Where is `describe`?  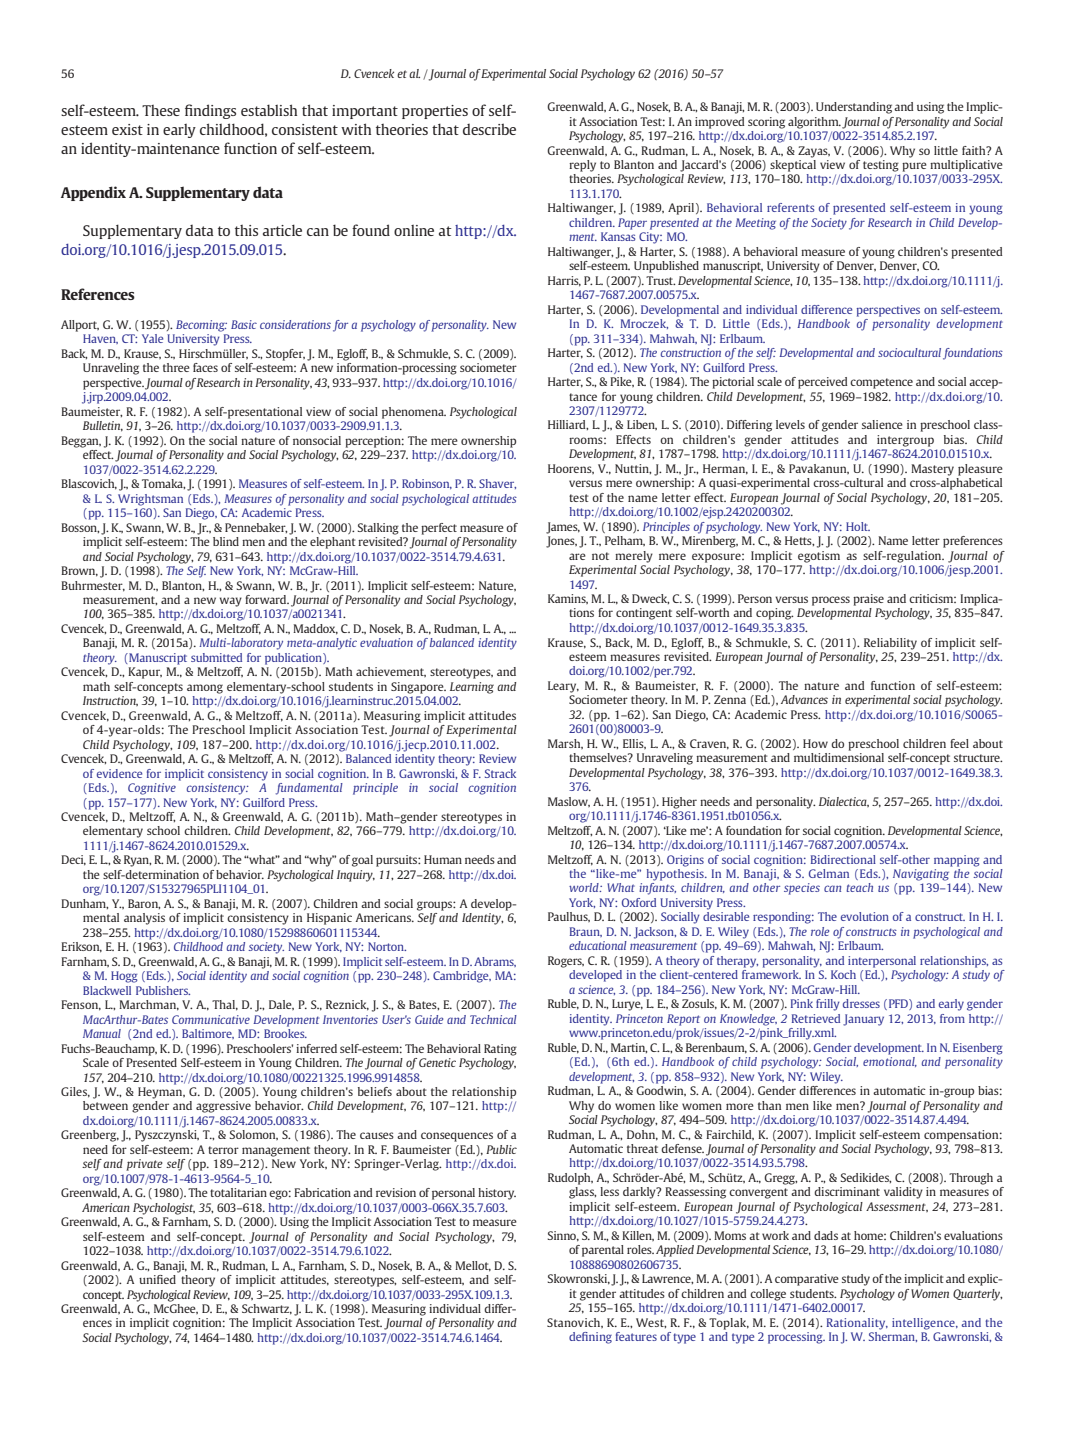 describe is located at coordinates (489, 129).
